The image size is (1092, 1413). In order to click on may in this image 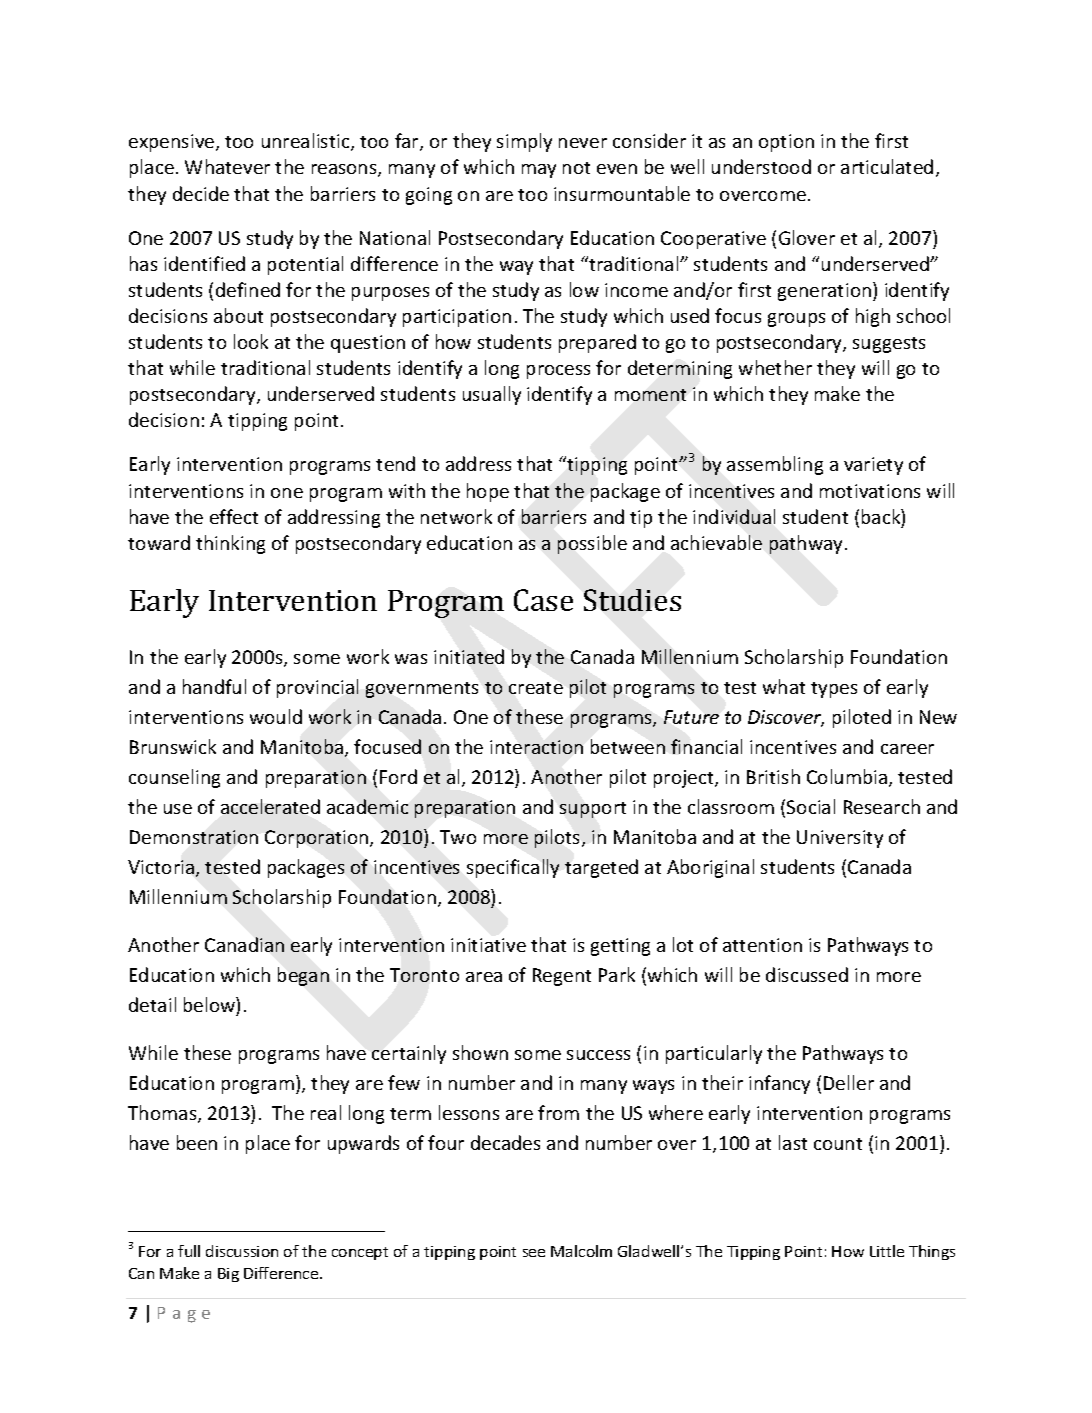, I will do `click(539, 171)`.
